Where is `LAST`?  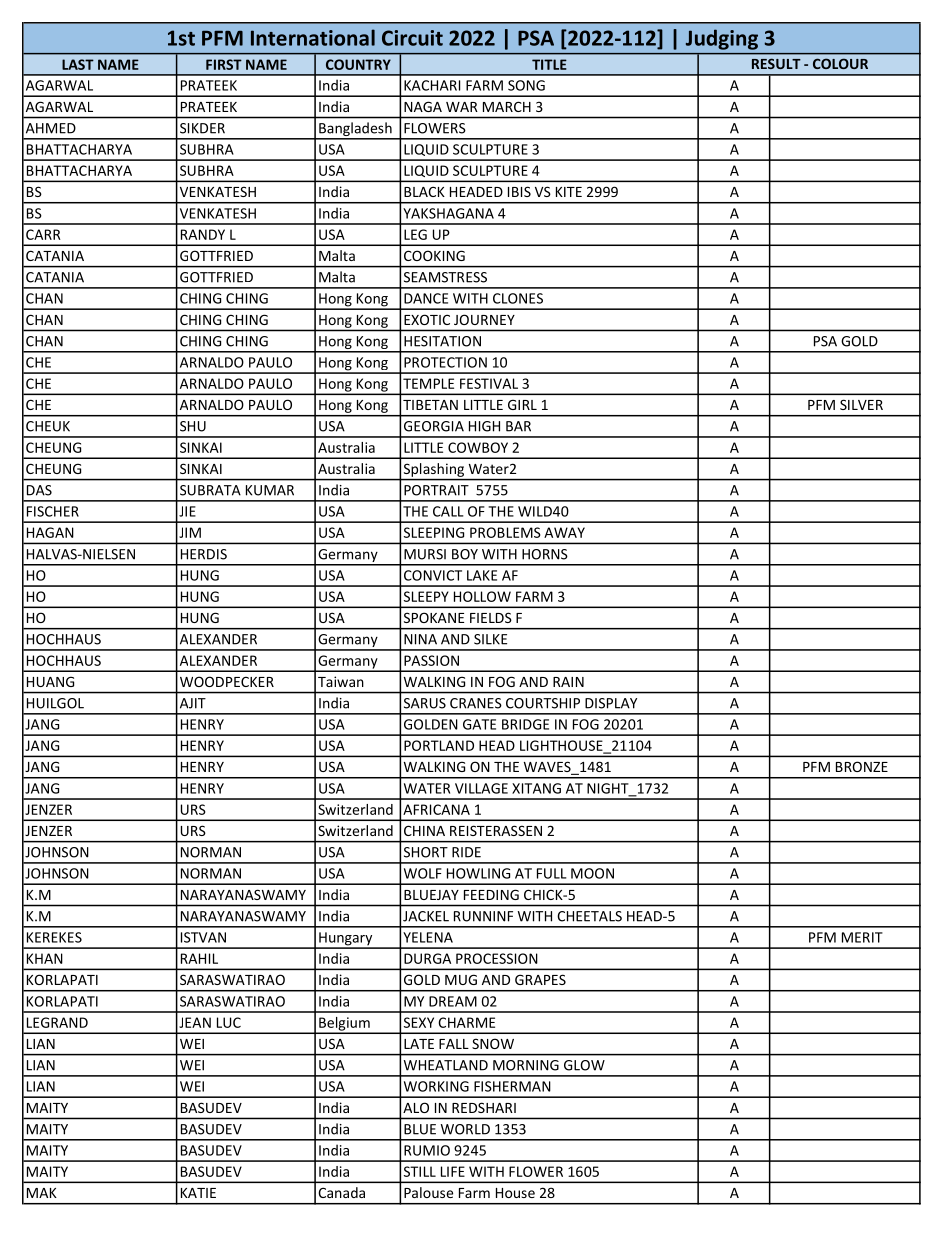 LAST is located at coordinates (78, 64).
